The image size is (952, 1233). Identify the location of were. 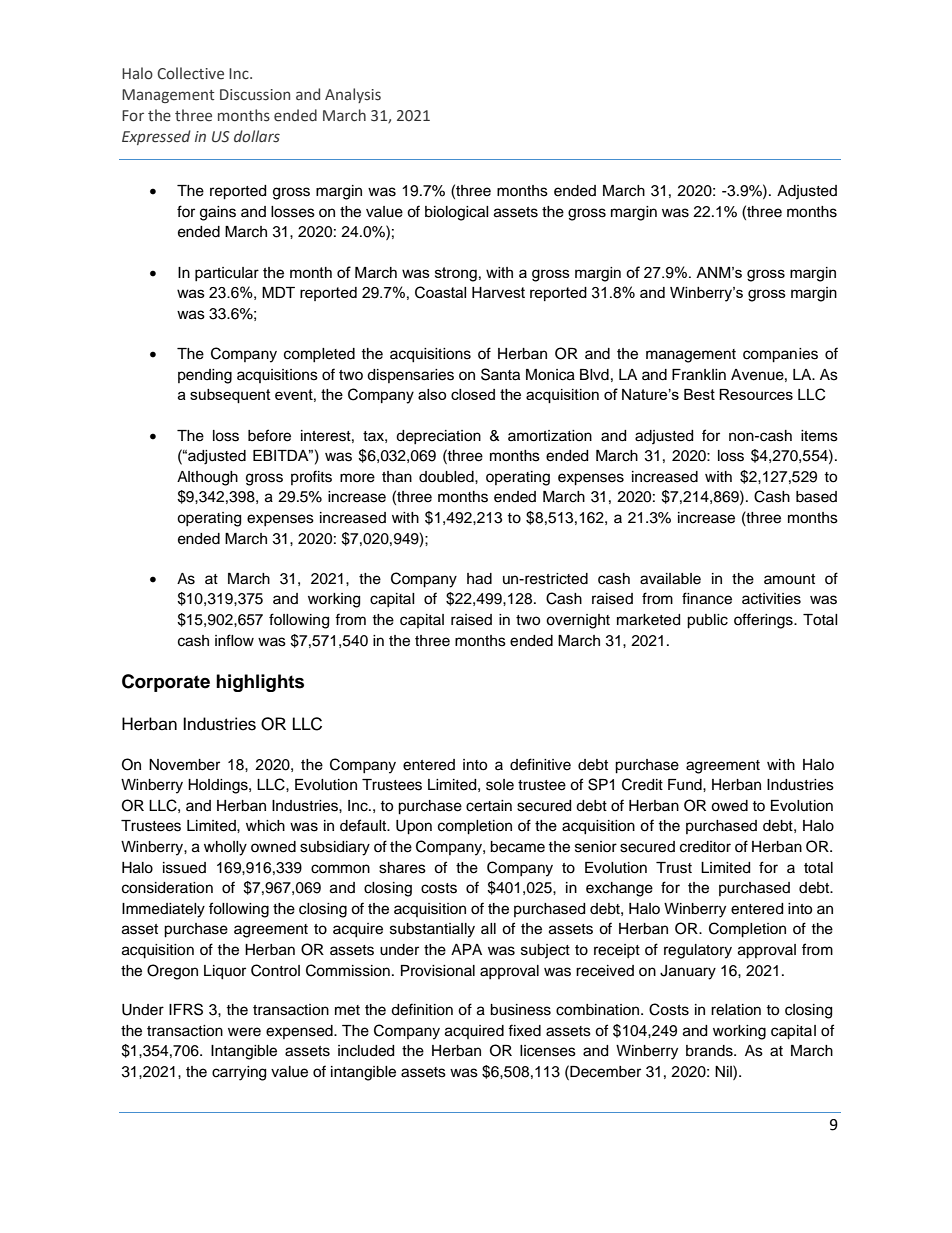
(244, 1032).
